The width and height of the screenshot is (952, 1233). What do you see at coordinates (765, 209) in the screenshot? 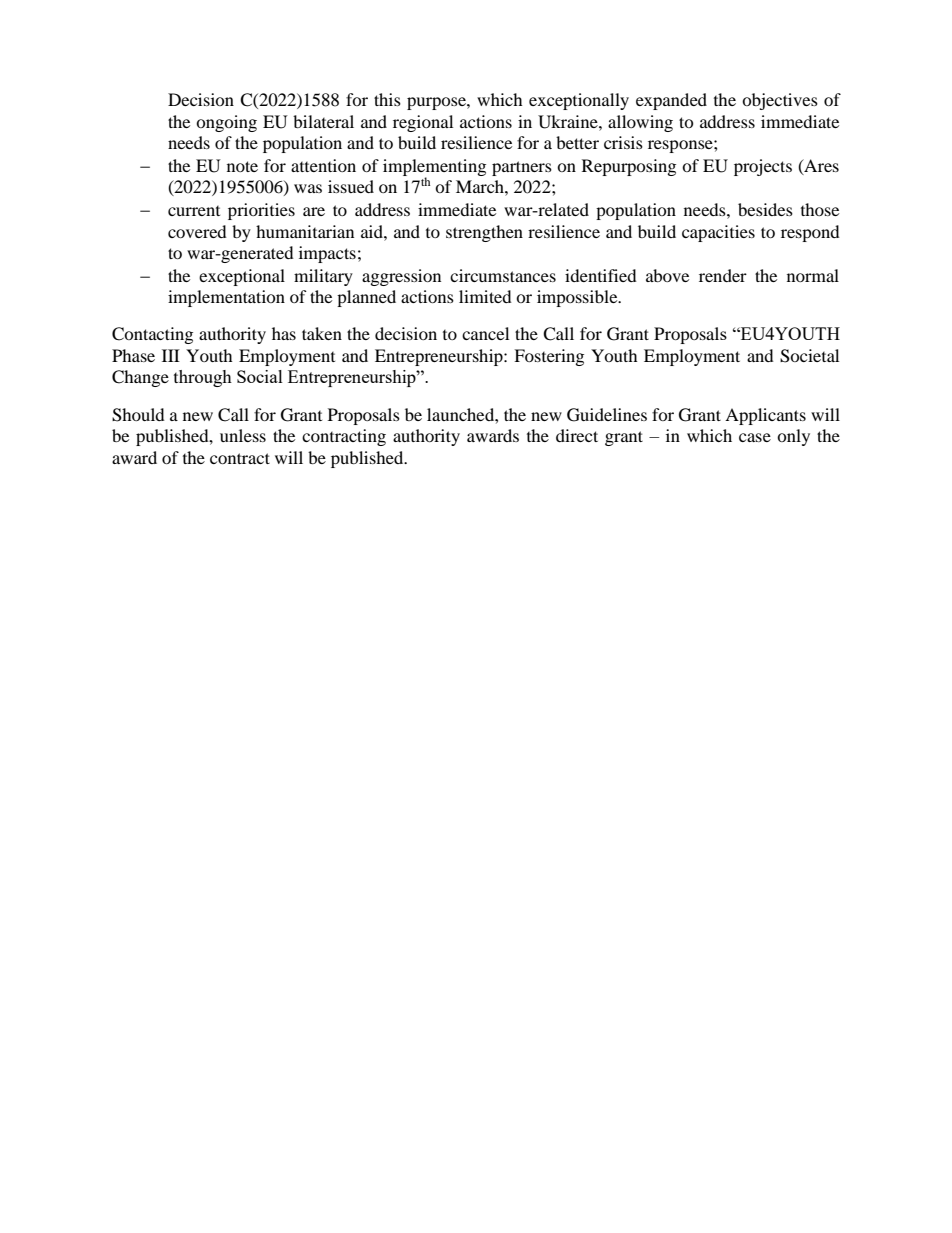
I see `besides` at bounding box center [765, 209].
